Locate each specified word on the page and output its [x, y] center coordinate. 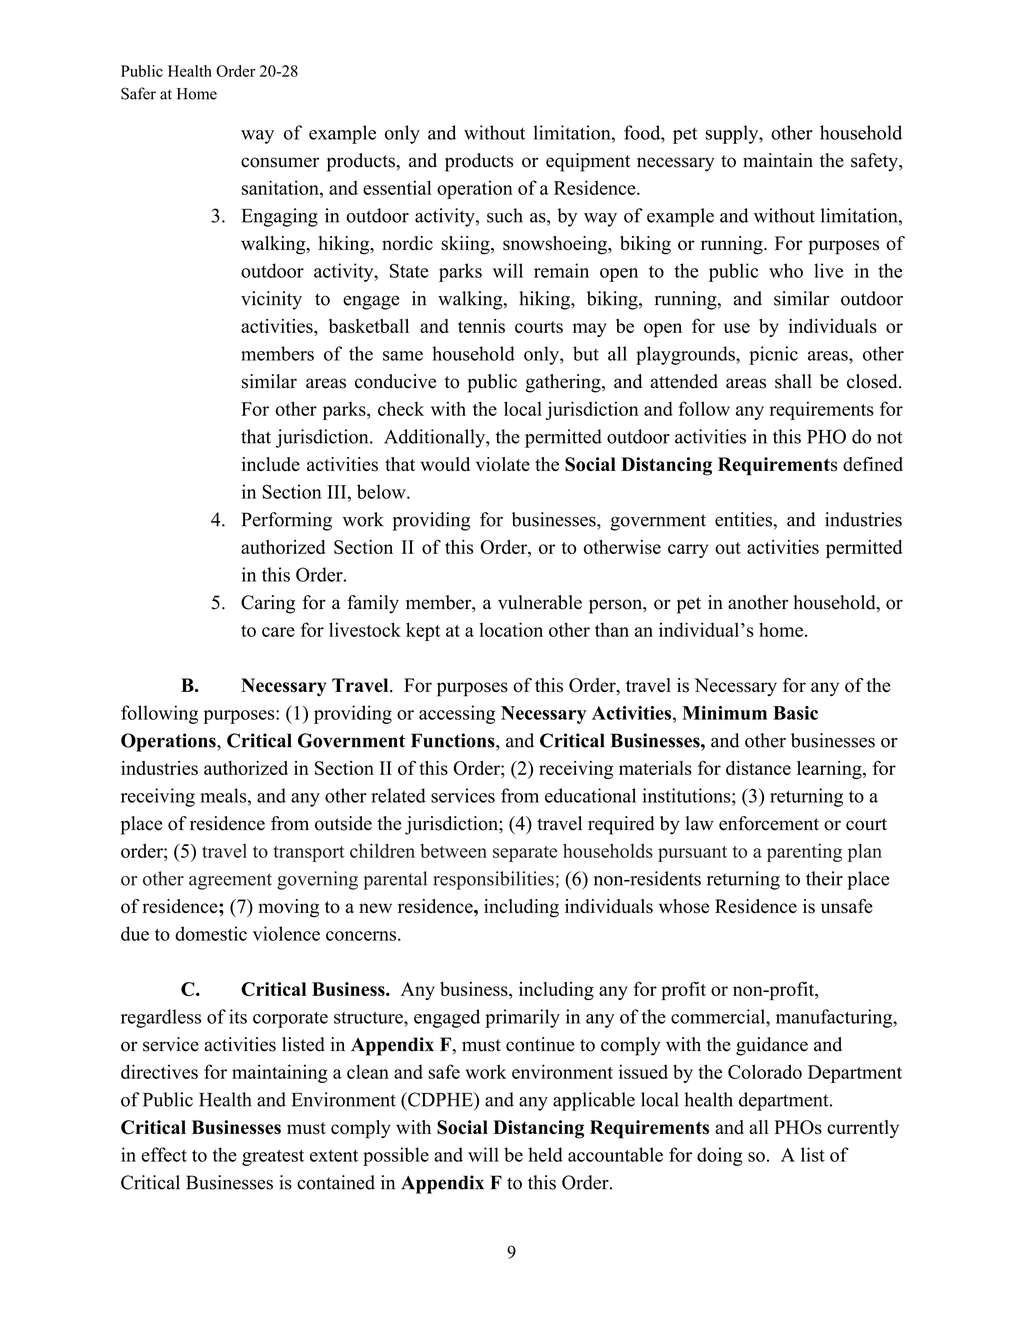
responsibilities [493, 880]
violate [503, 464]
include [271, 464]
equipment [588, 162]
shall [793, 381]
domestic [211, 933]
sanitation [281, 187]
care [278, 632]
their [824, 878]
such [505, 215]
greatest [273, 1158]
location [511, 629]
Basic [795, 713]
